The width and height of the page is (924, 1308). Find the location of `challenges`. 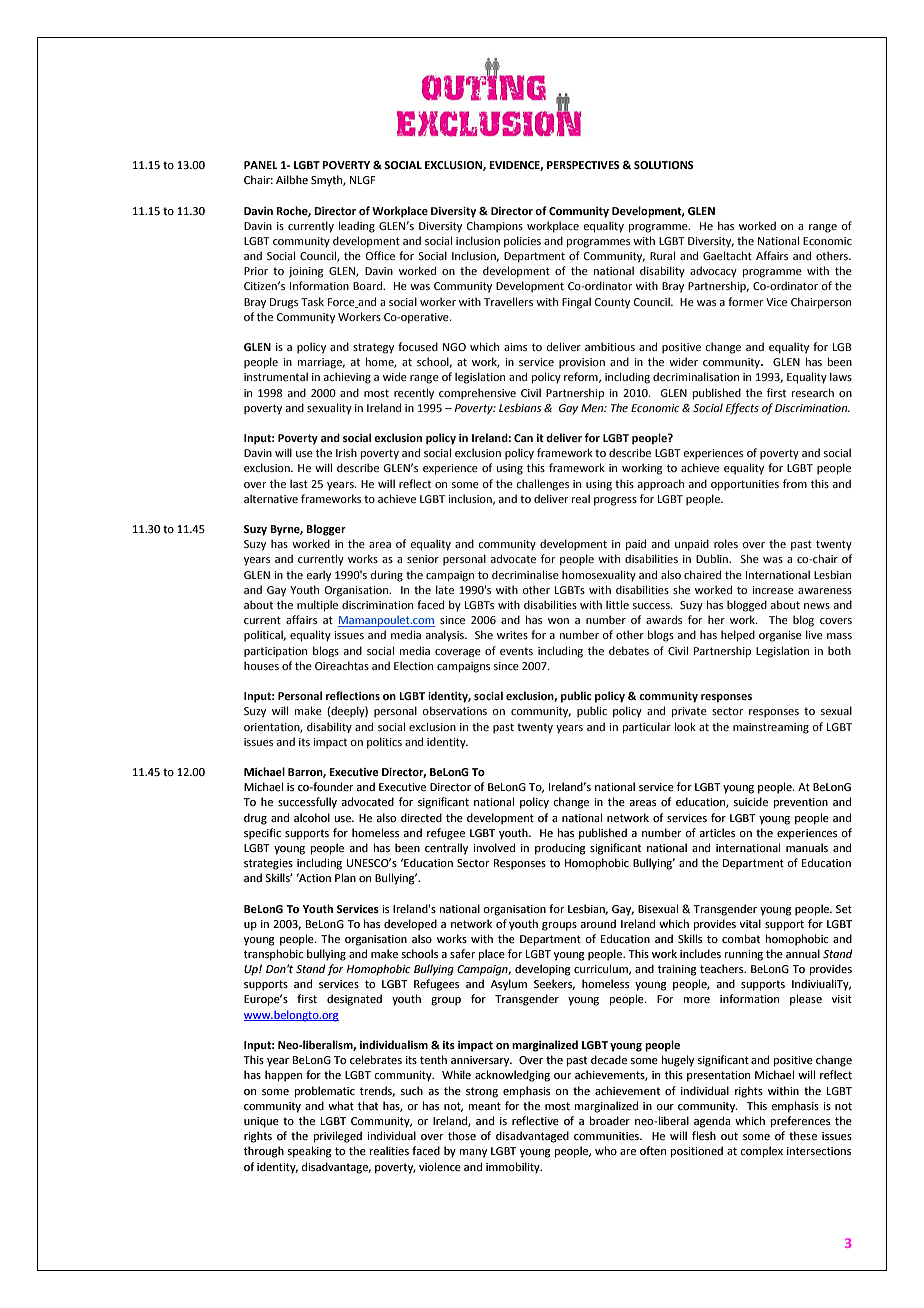

challenges is located at coordinates (543, 485).
